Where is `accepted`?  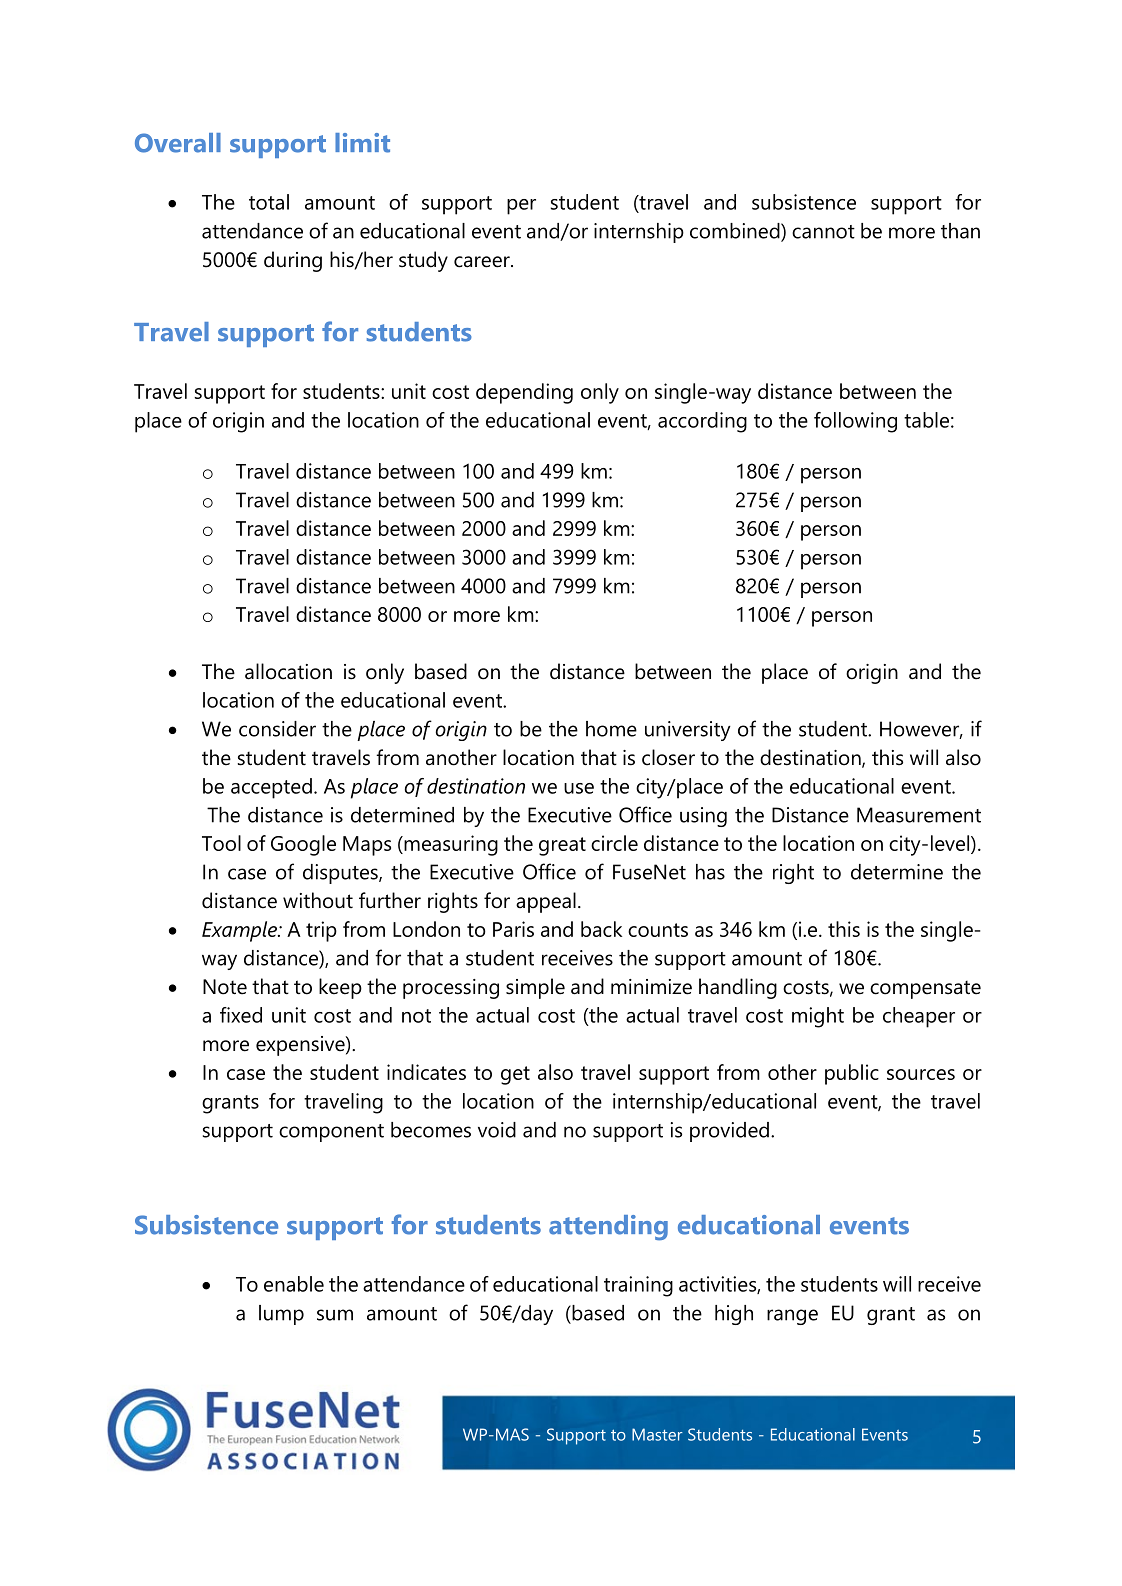 accepted is located at coordinates (271, 788).
